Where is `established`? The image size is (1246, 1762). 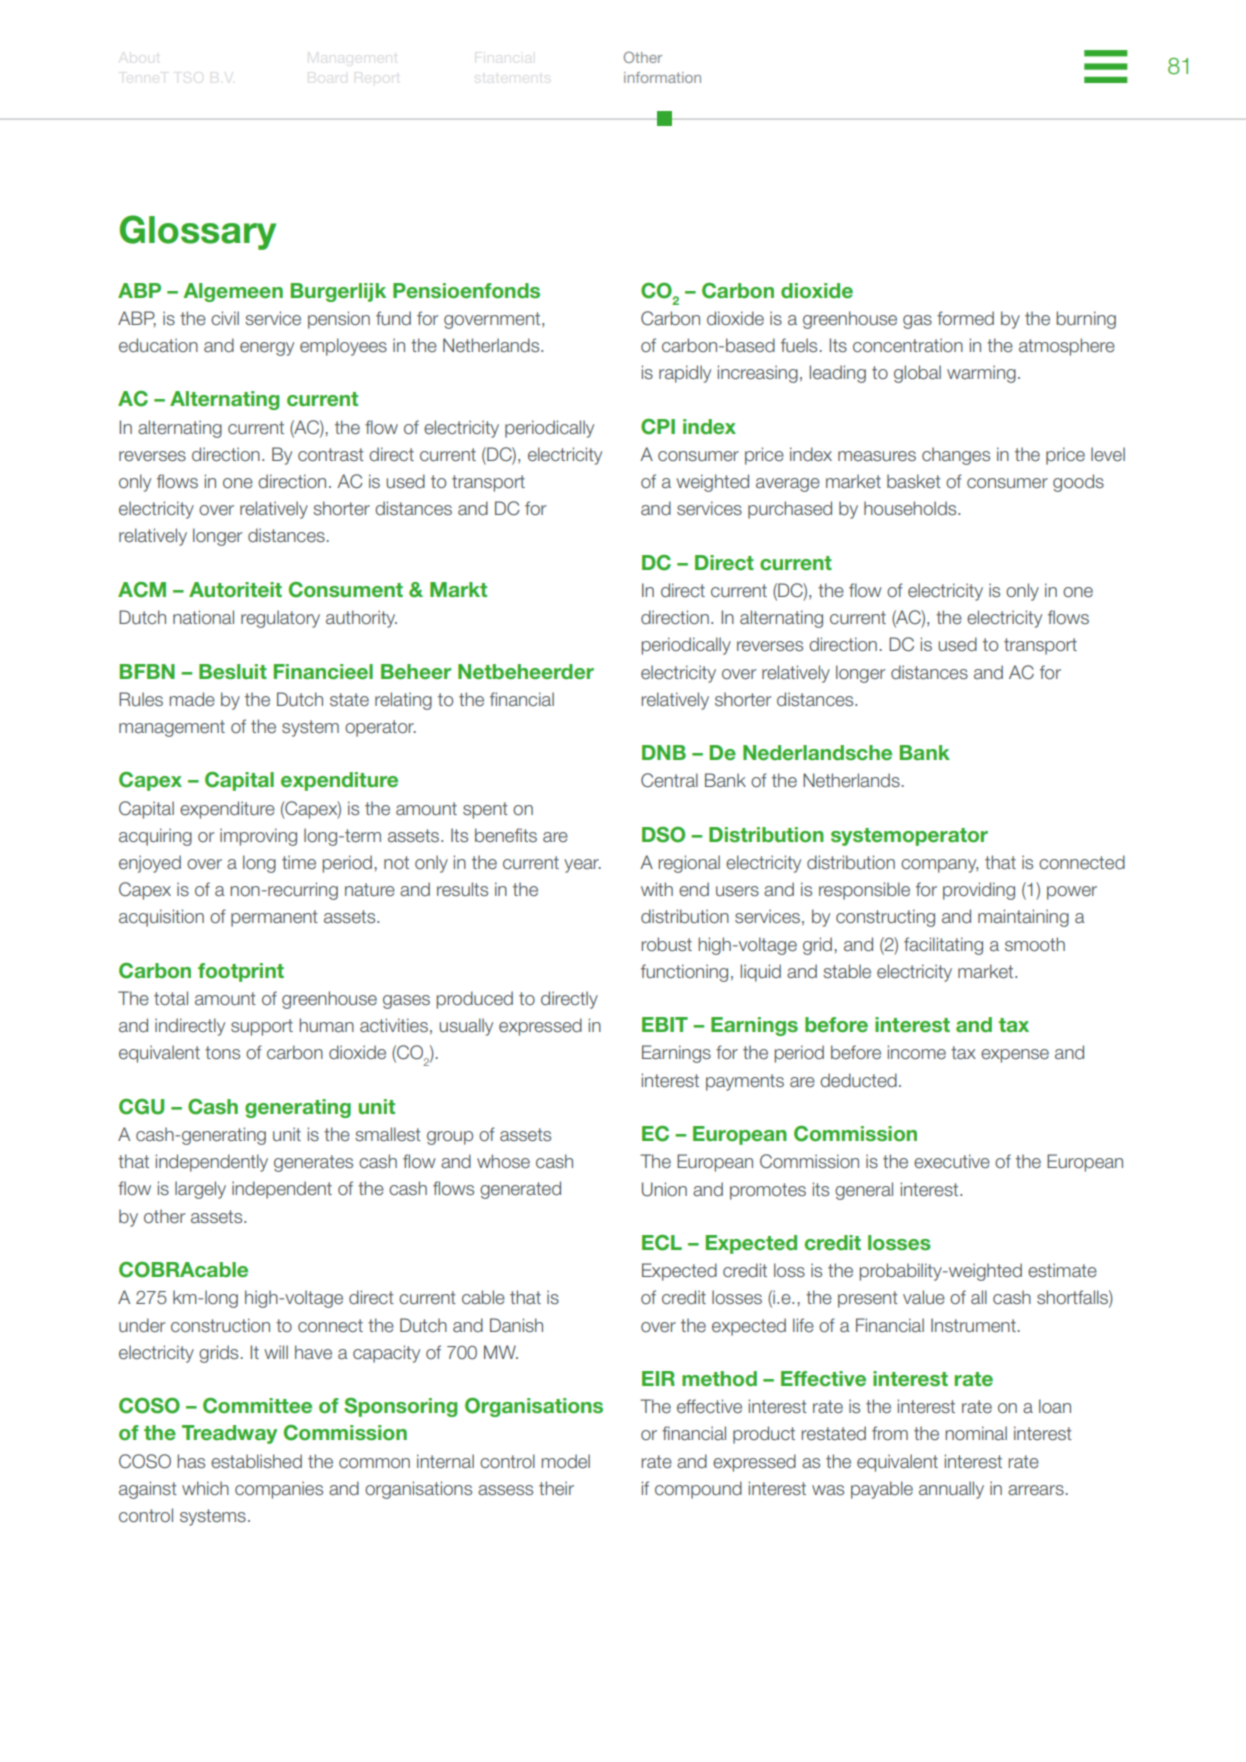
established is located at coordinates (256, 1461).
